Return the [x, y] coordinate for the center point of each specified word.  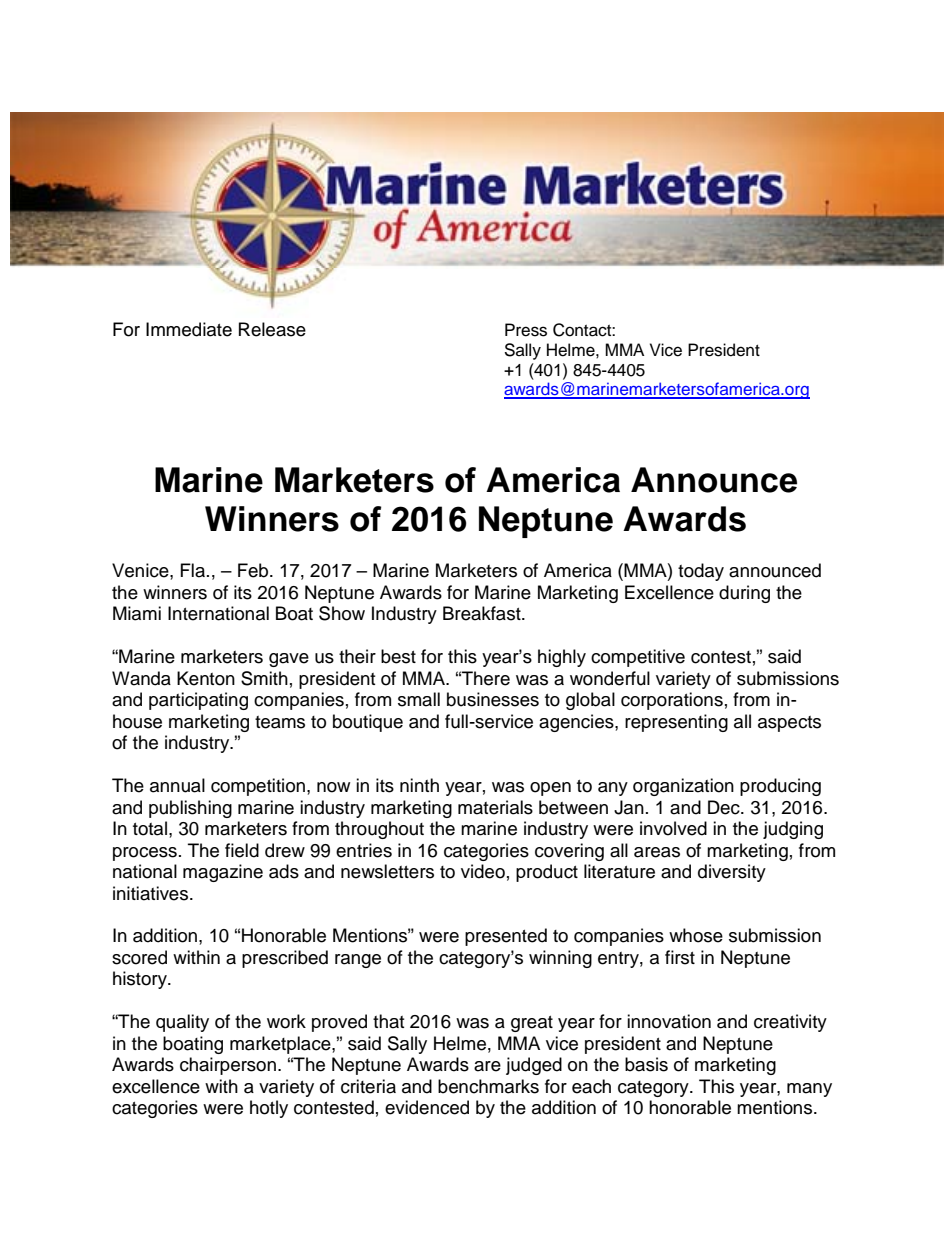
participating [198, 701]
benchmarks [488, 1086]
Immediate [189, 329]
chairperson [228, 1066]
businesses [493, 699]
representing [676, 723]
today [701, 572]
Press [526, 330]
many [809, 1090]
